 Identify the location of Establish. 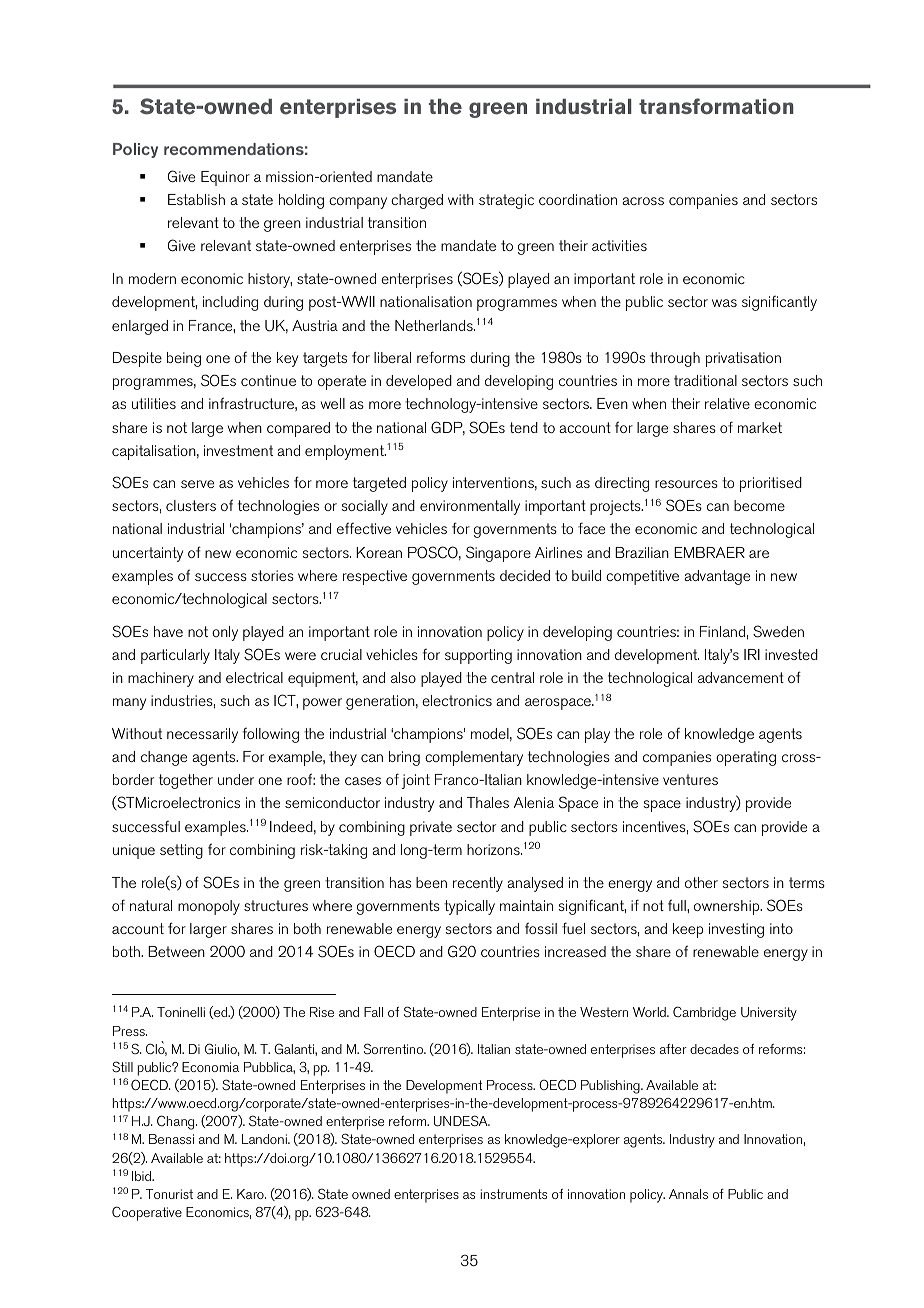
(196, 199).
